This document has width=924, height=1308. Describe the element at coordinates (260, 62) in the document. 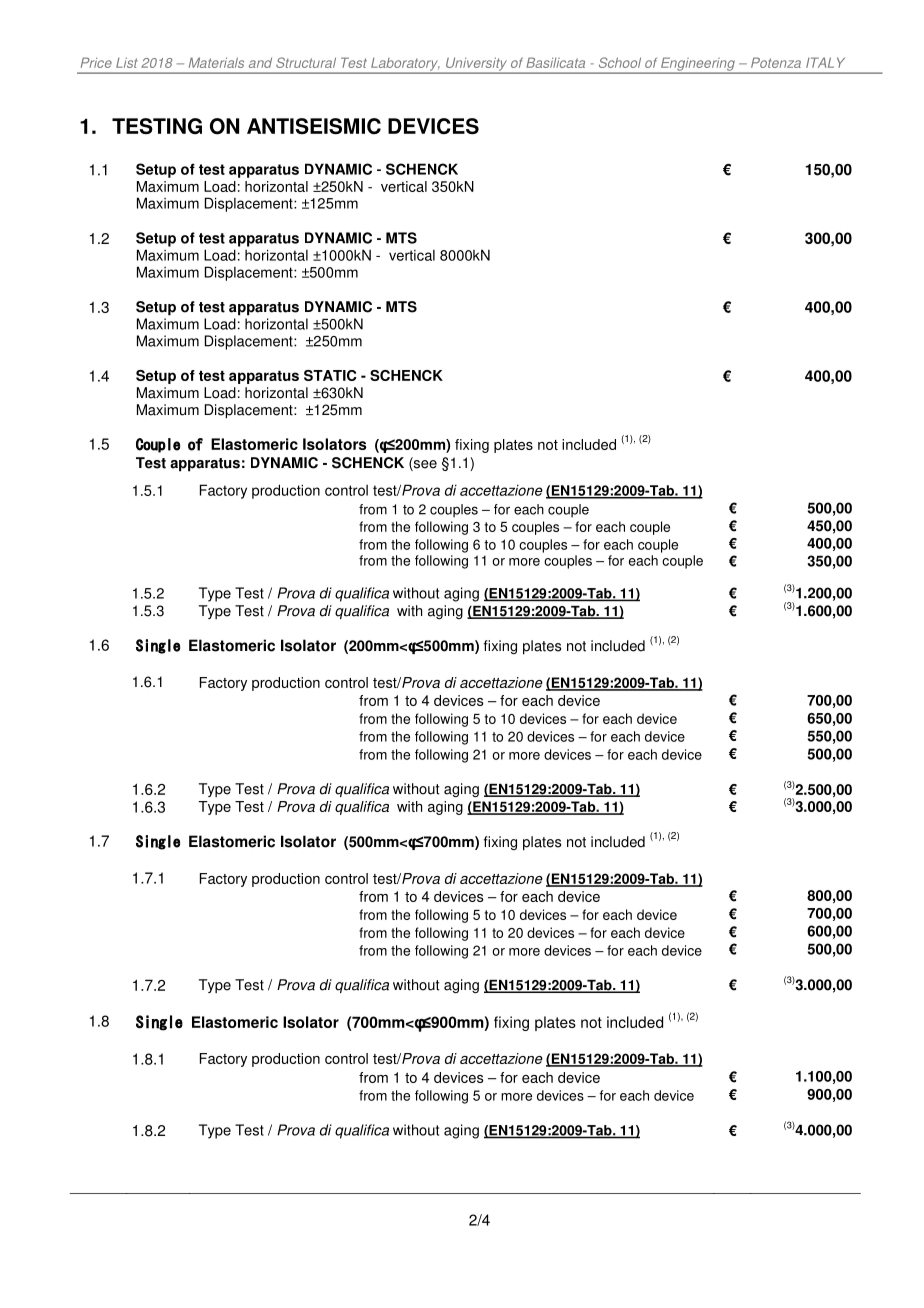

I see `and` at that location.
